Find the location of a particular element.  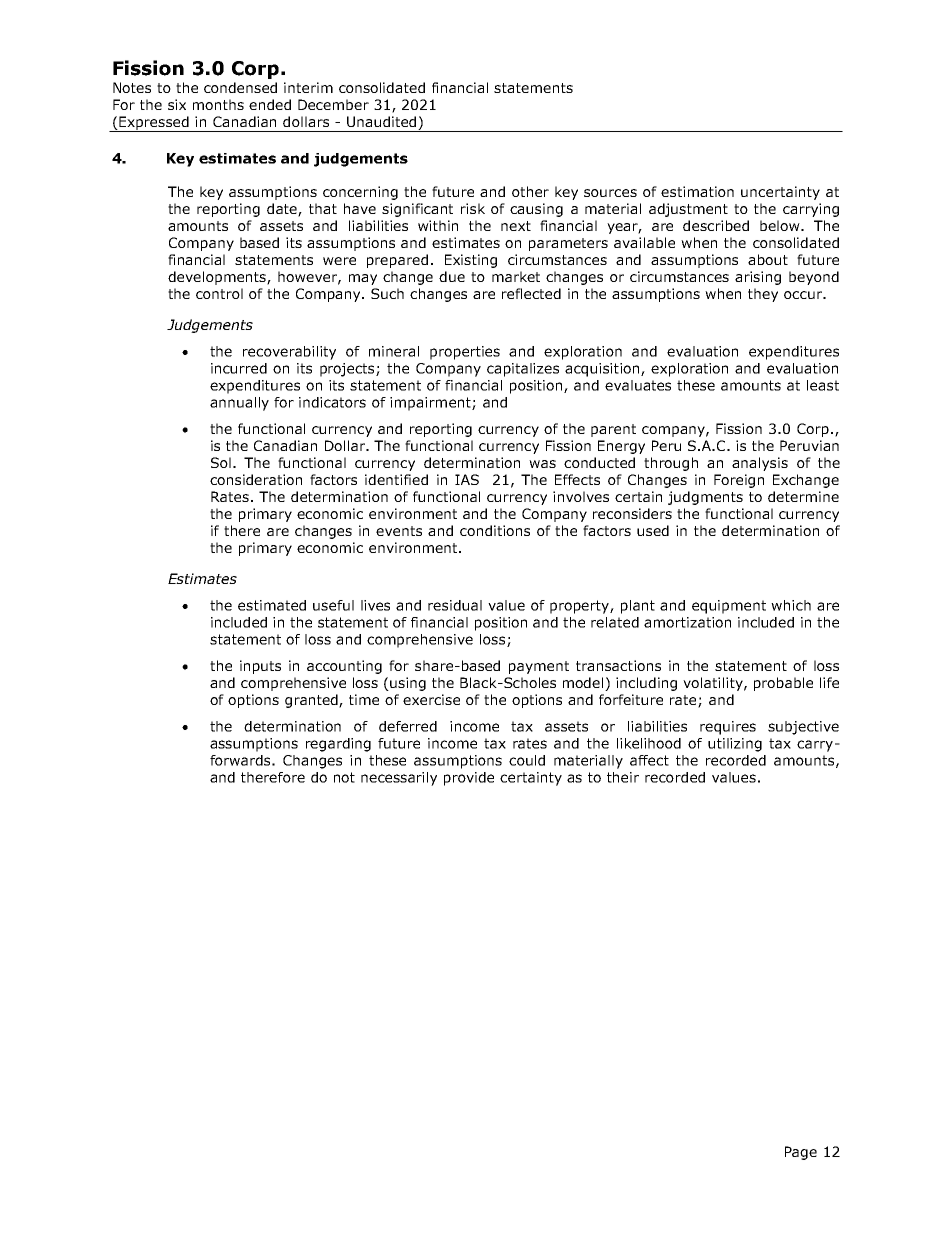

estimation is located at coordinates (697, 191).
